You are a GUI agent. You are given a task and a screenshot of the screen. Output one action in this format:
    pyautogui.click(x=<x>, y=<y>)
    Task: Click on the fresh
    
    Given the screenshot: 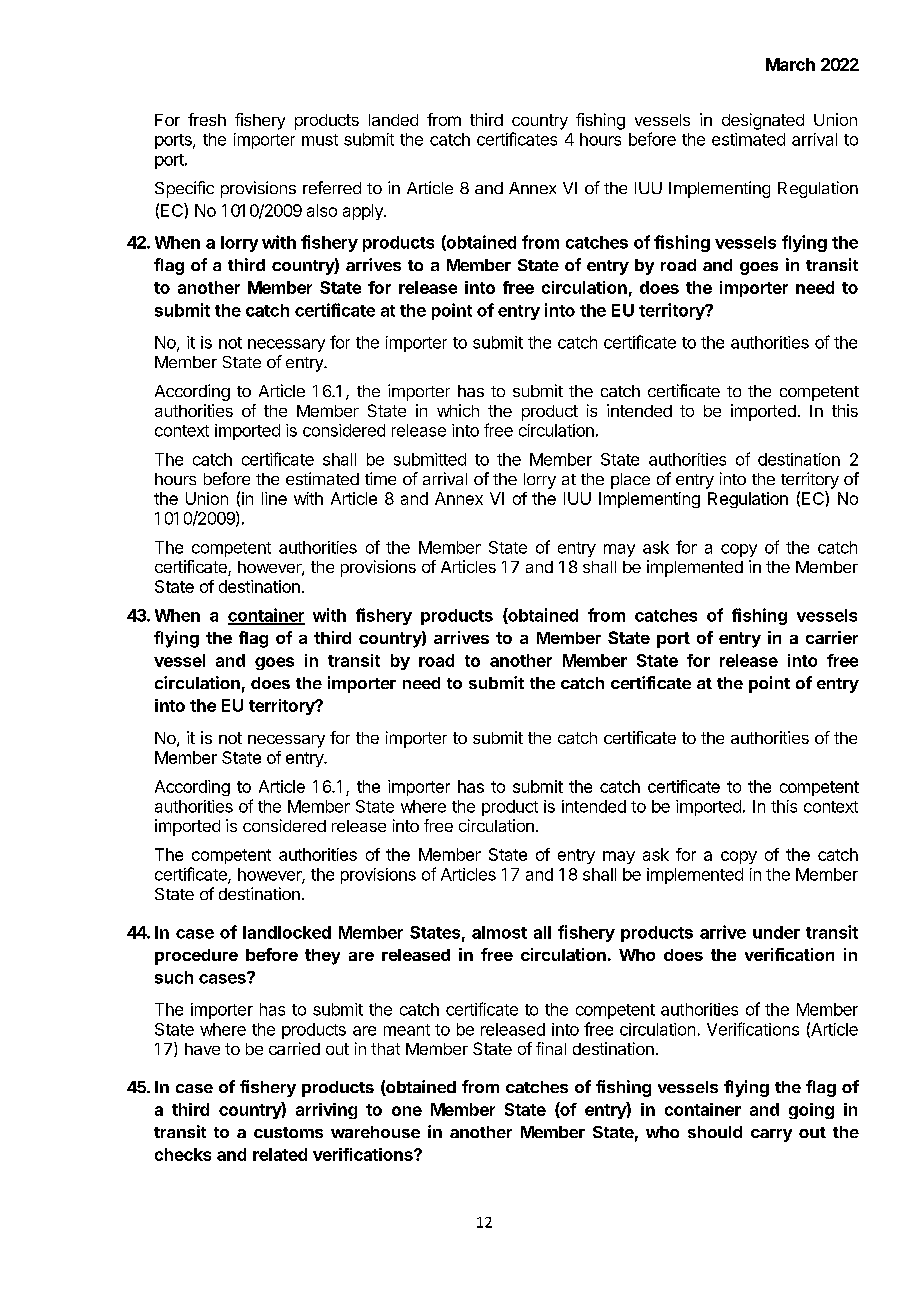 What is the action you would take?
    pyautogui.click(x=207, y=119)
